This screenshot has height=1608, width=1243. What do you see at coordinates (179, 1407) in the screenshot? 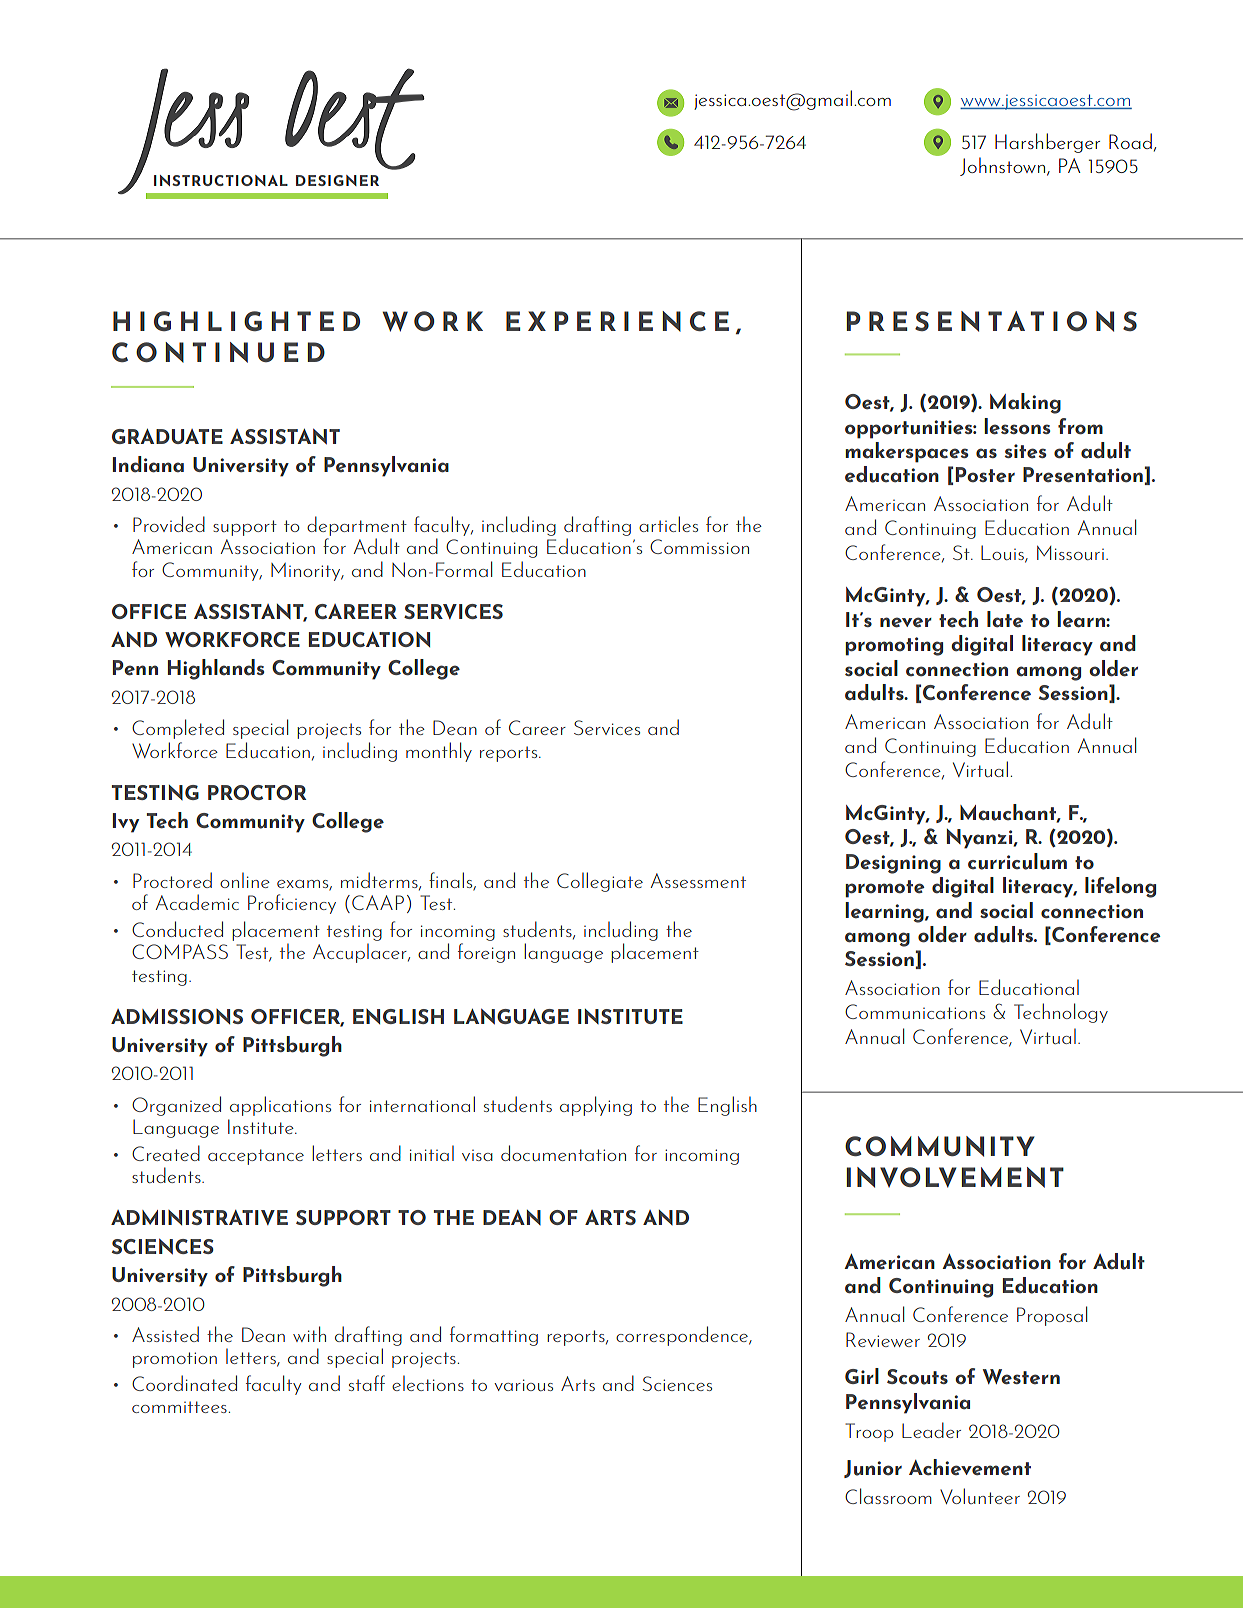
I see `committees` at bounding box center [179, 1407].
